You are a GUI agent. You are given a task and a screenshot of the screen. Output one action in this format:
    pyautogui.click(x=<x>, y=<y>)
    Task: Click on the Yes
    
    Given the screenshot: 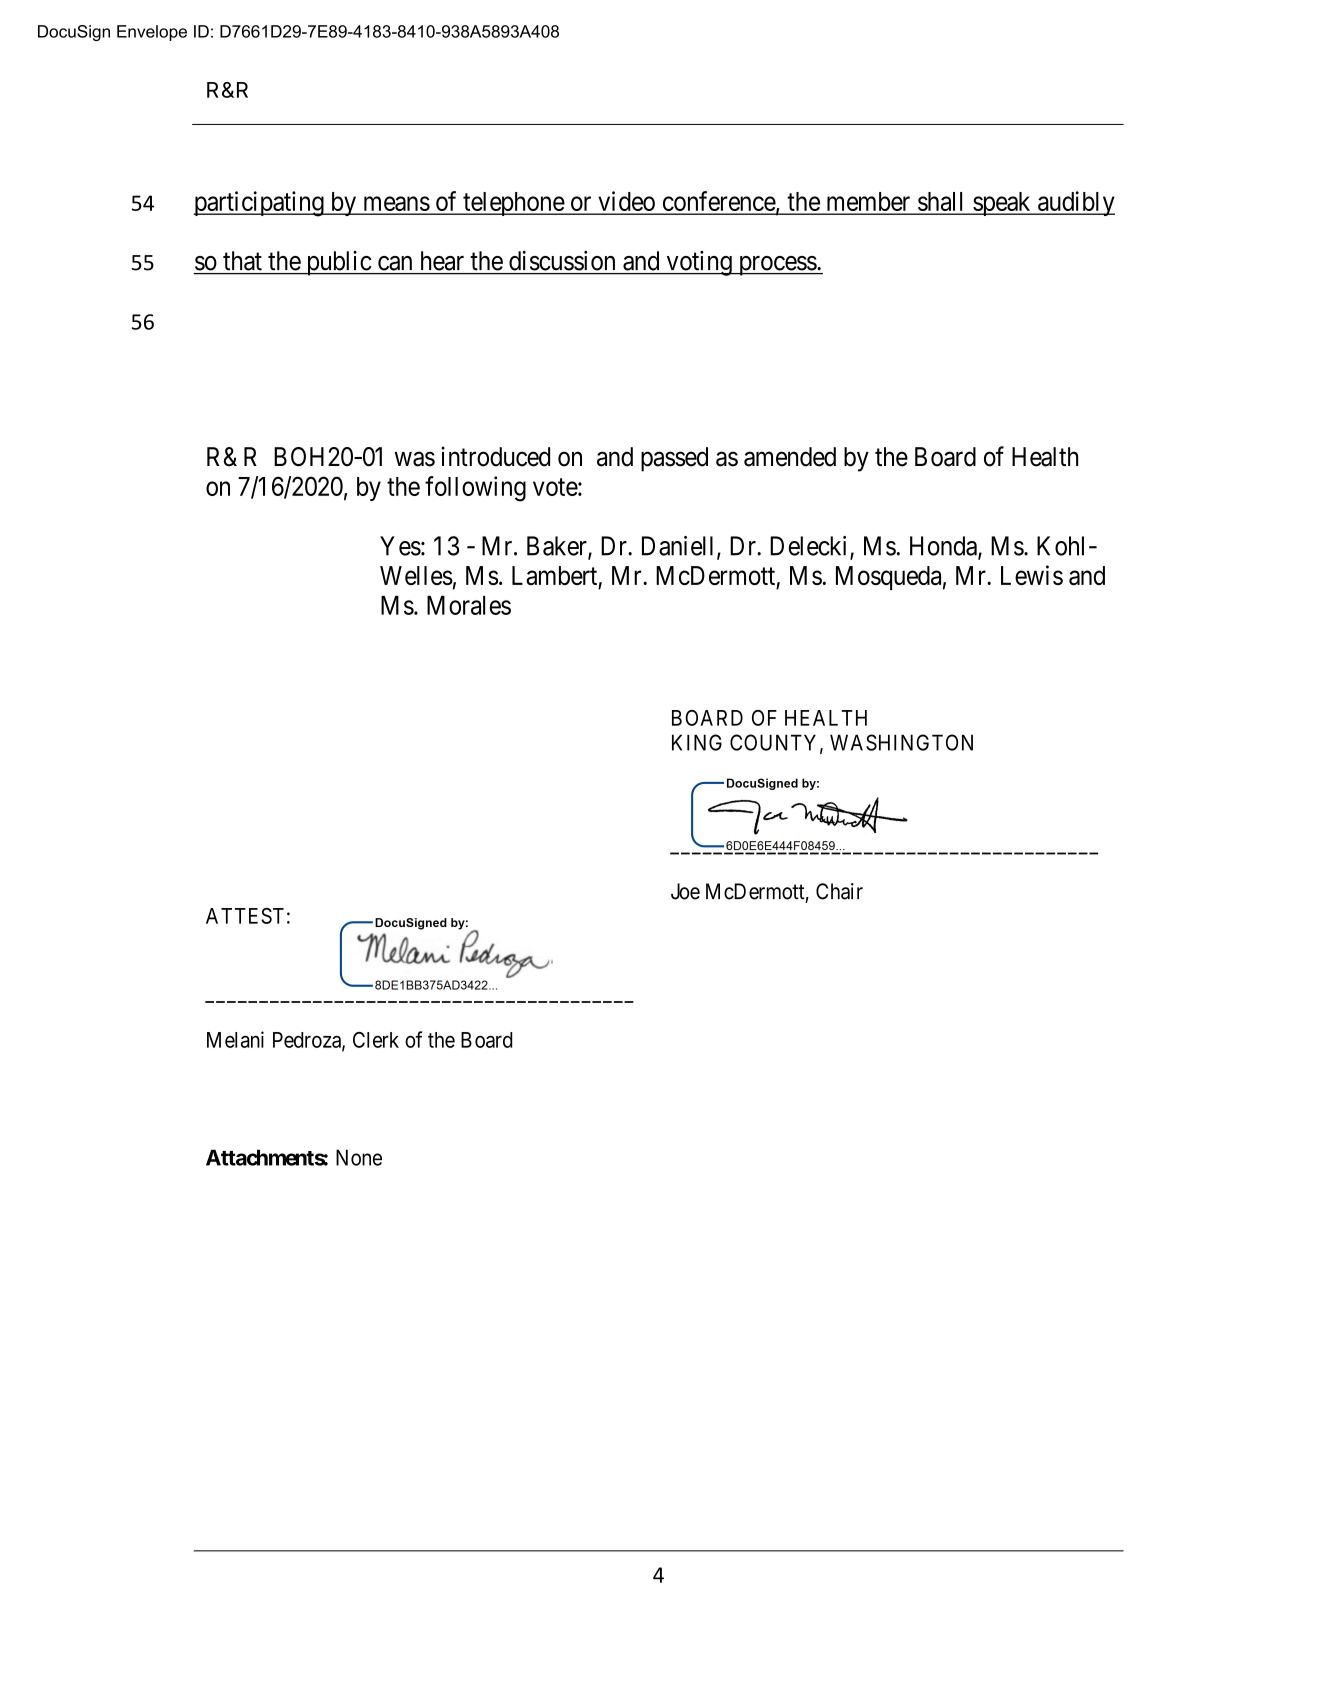 What is the action you would take?
    pyautogui.click(x=400, y=546)
